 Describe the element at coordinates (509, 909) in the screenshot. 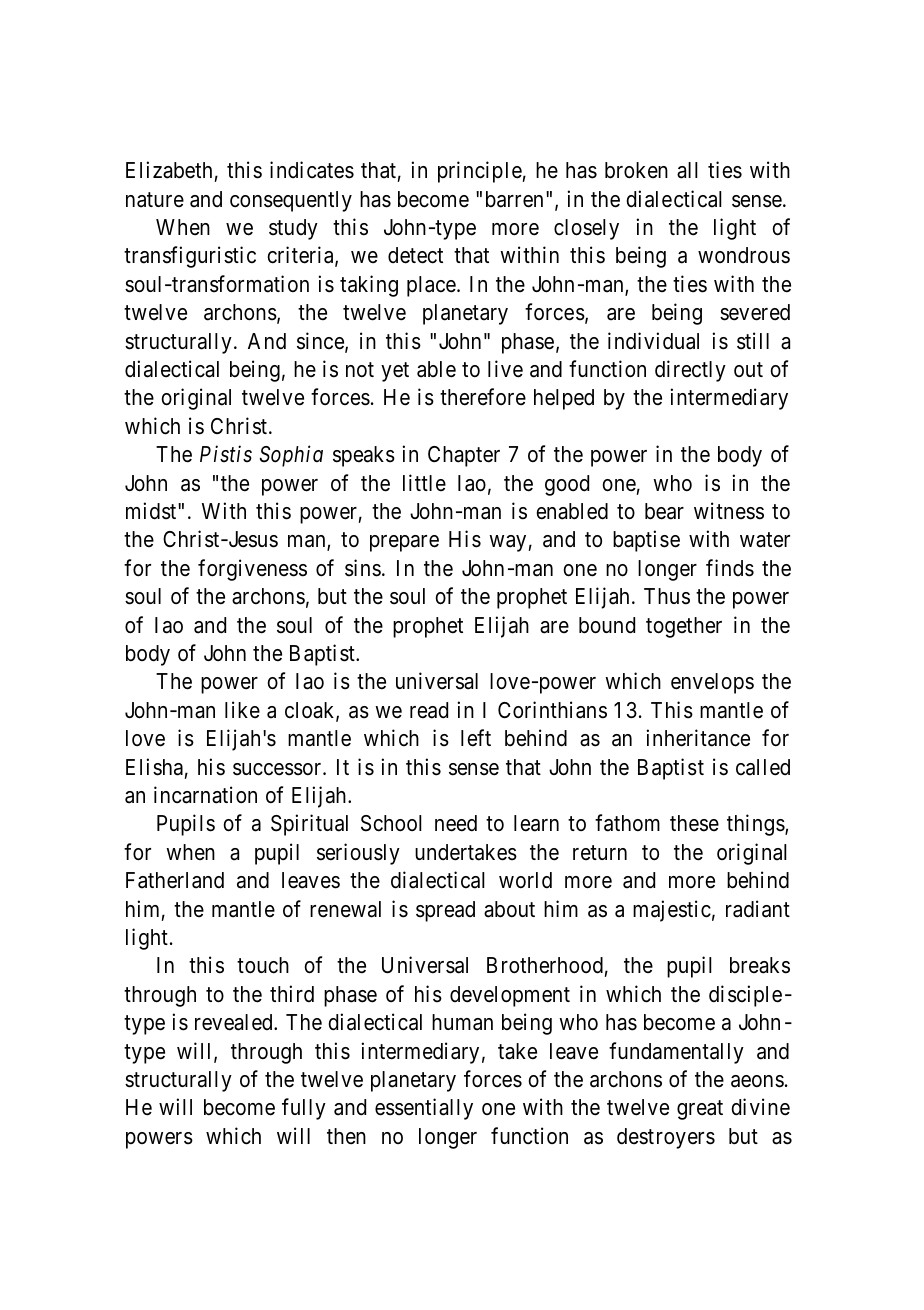

I see `about` at that location.
